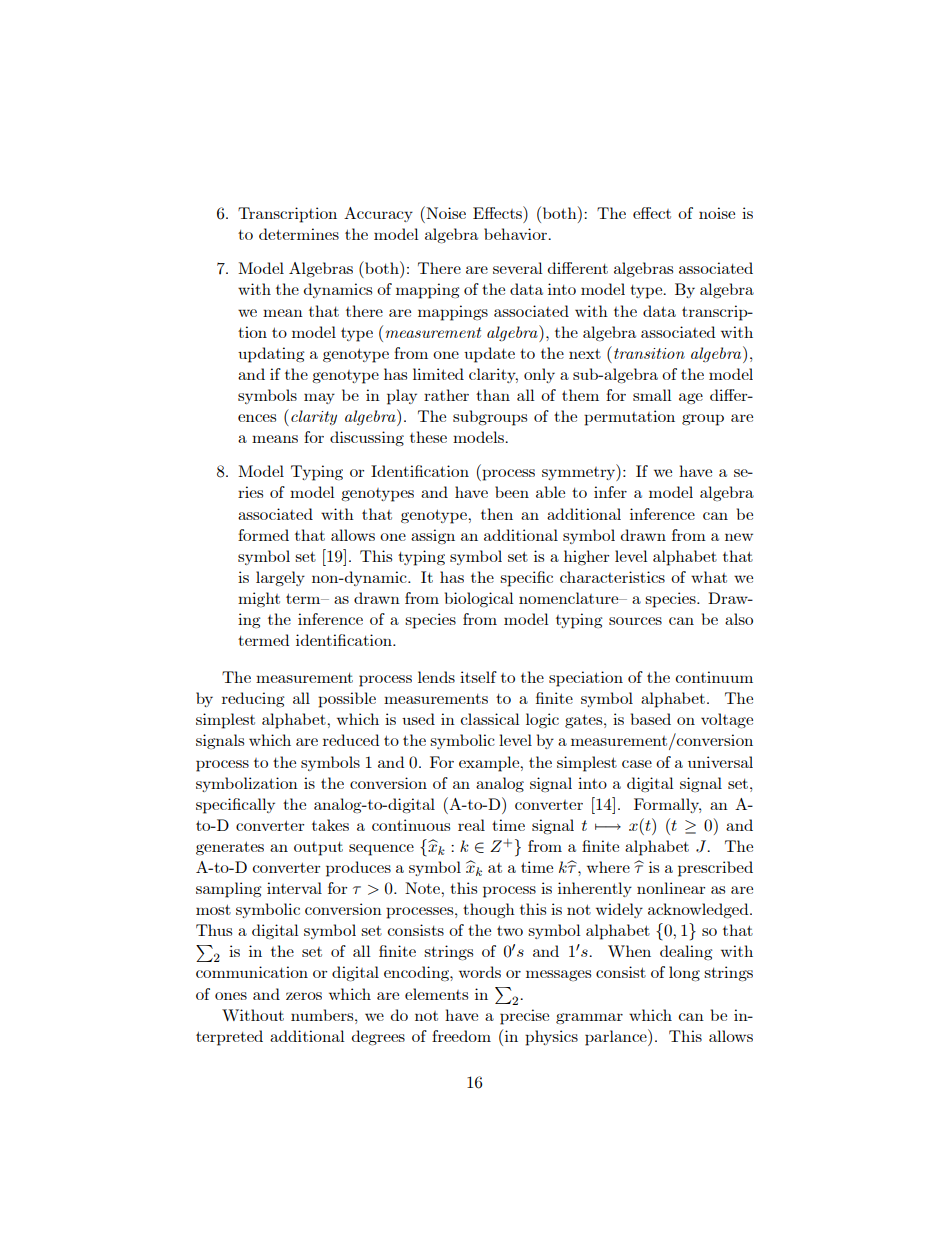  Describe the element at coordinates (304, 996) in the screenshot. I see `zeros` at that location.
